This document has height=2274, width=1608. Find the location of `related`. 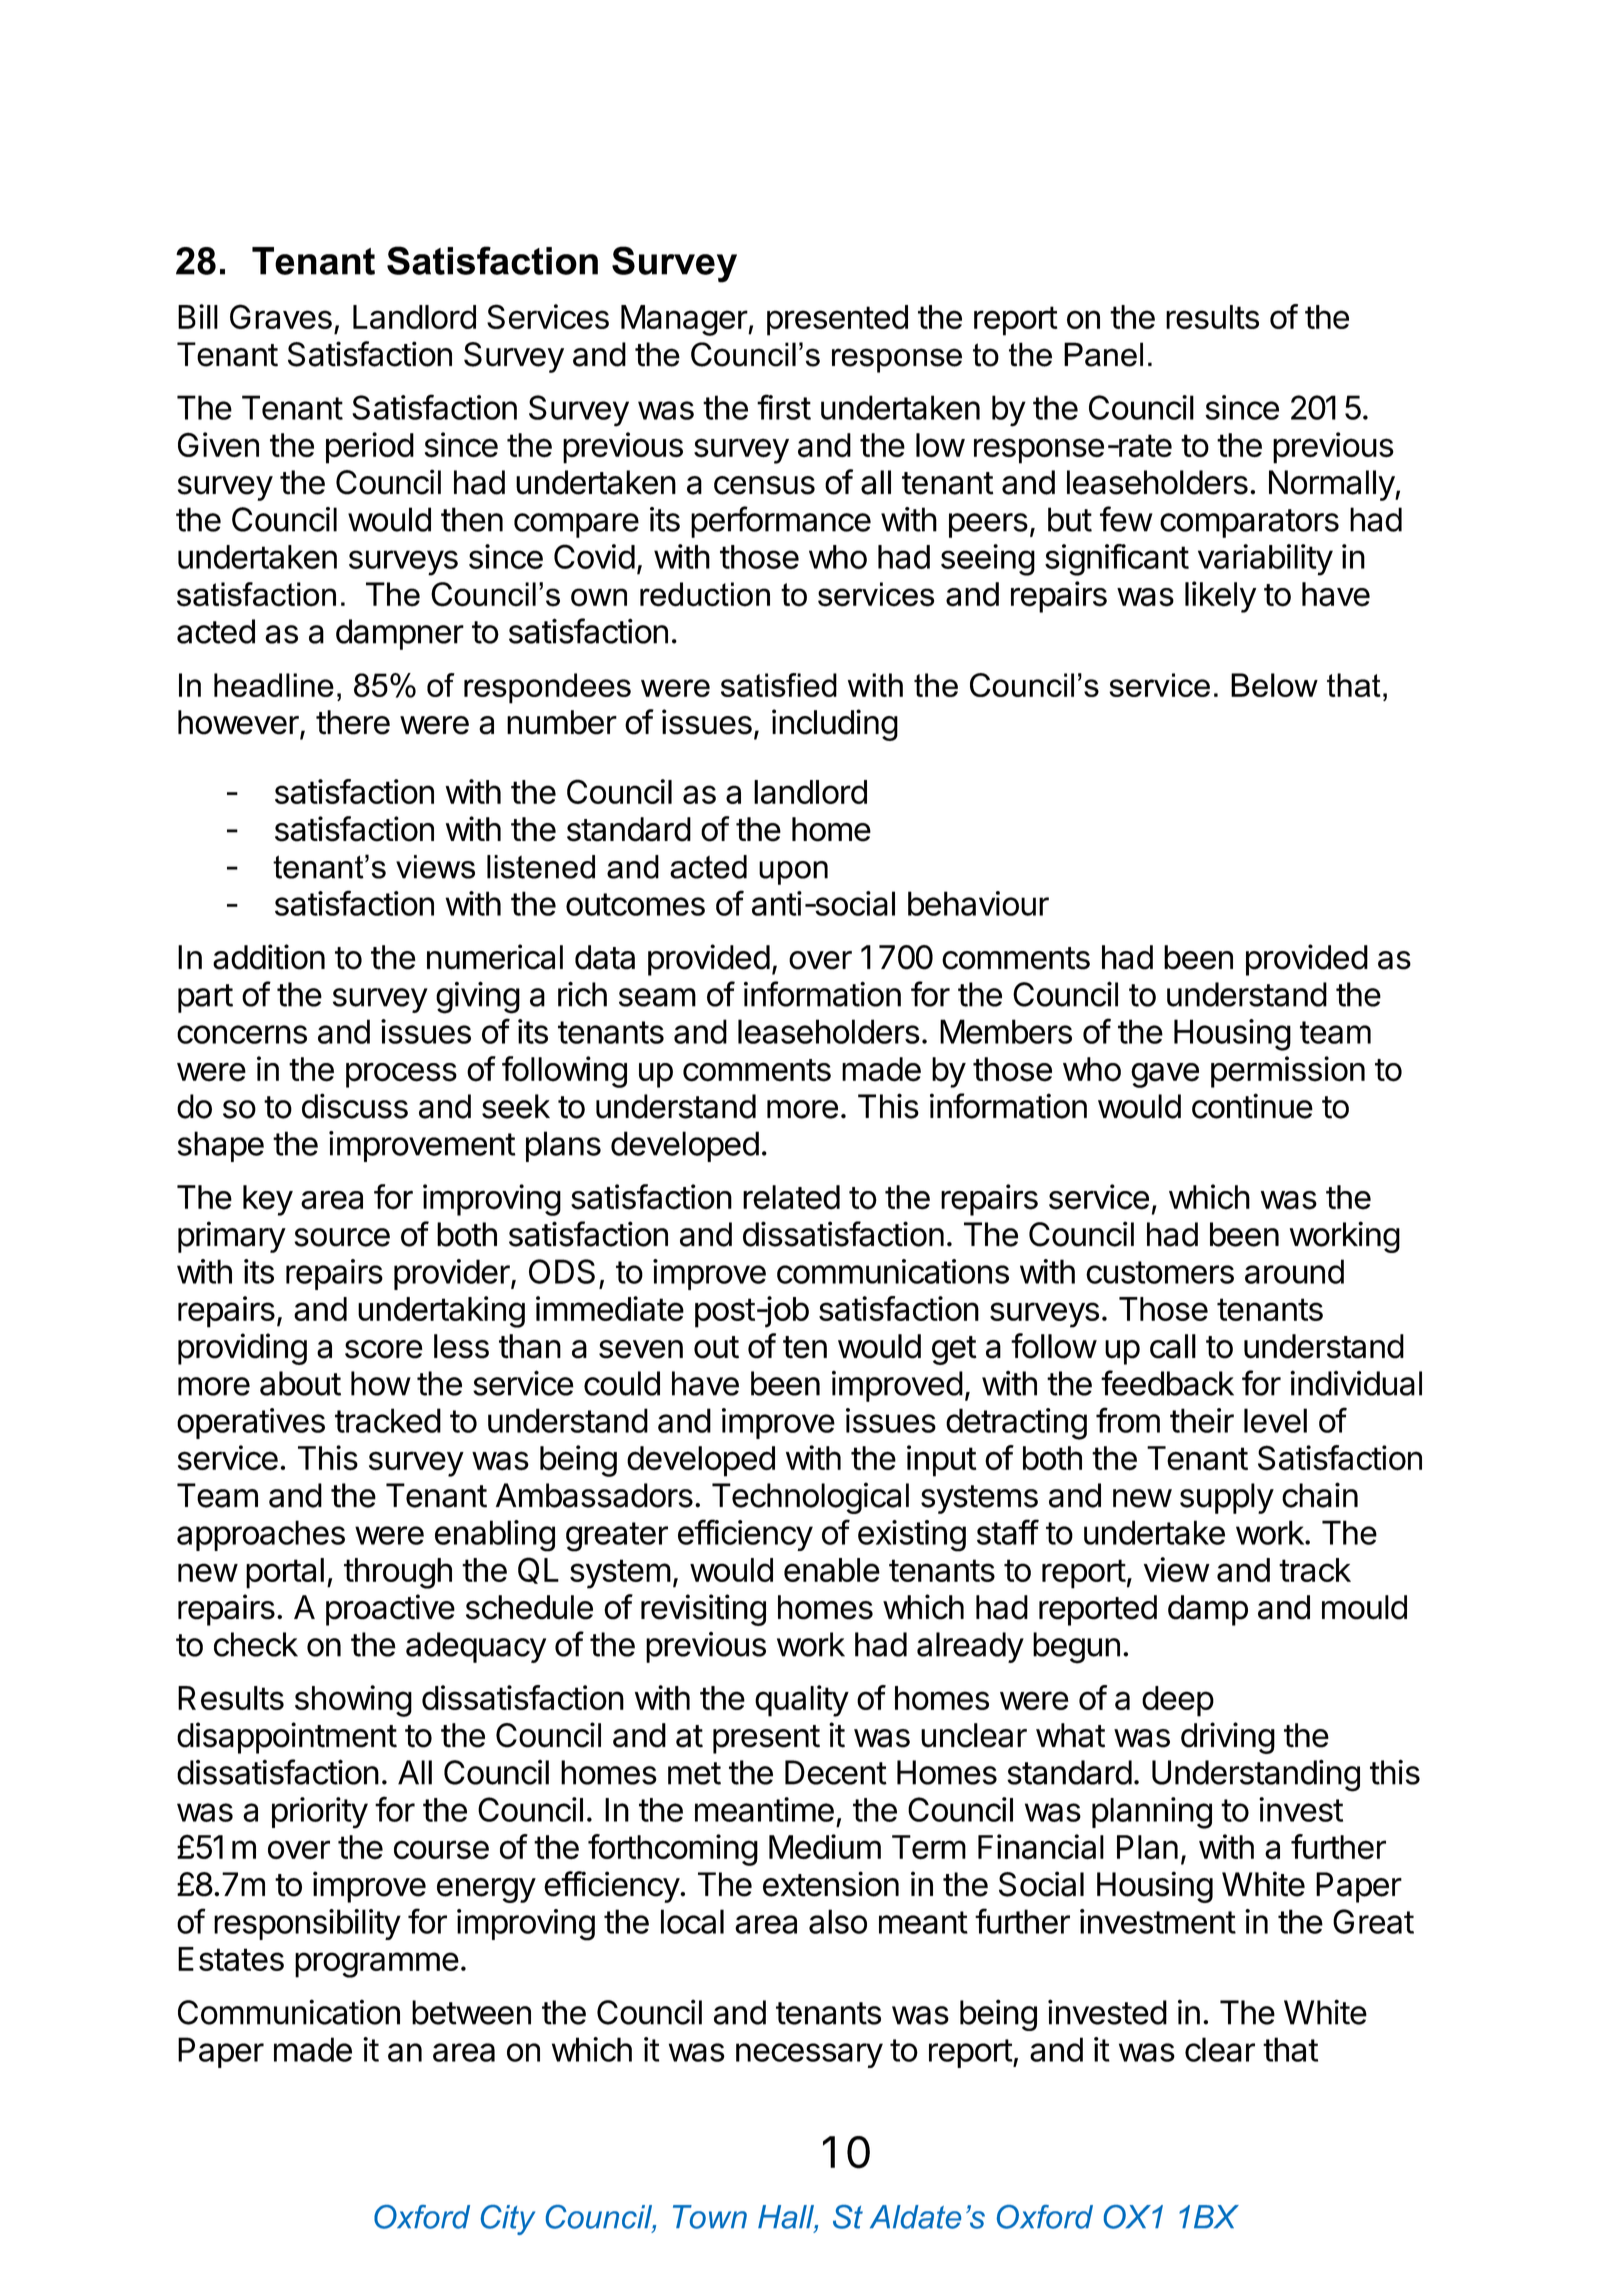

related is located at coordinates (791, 1197).
